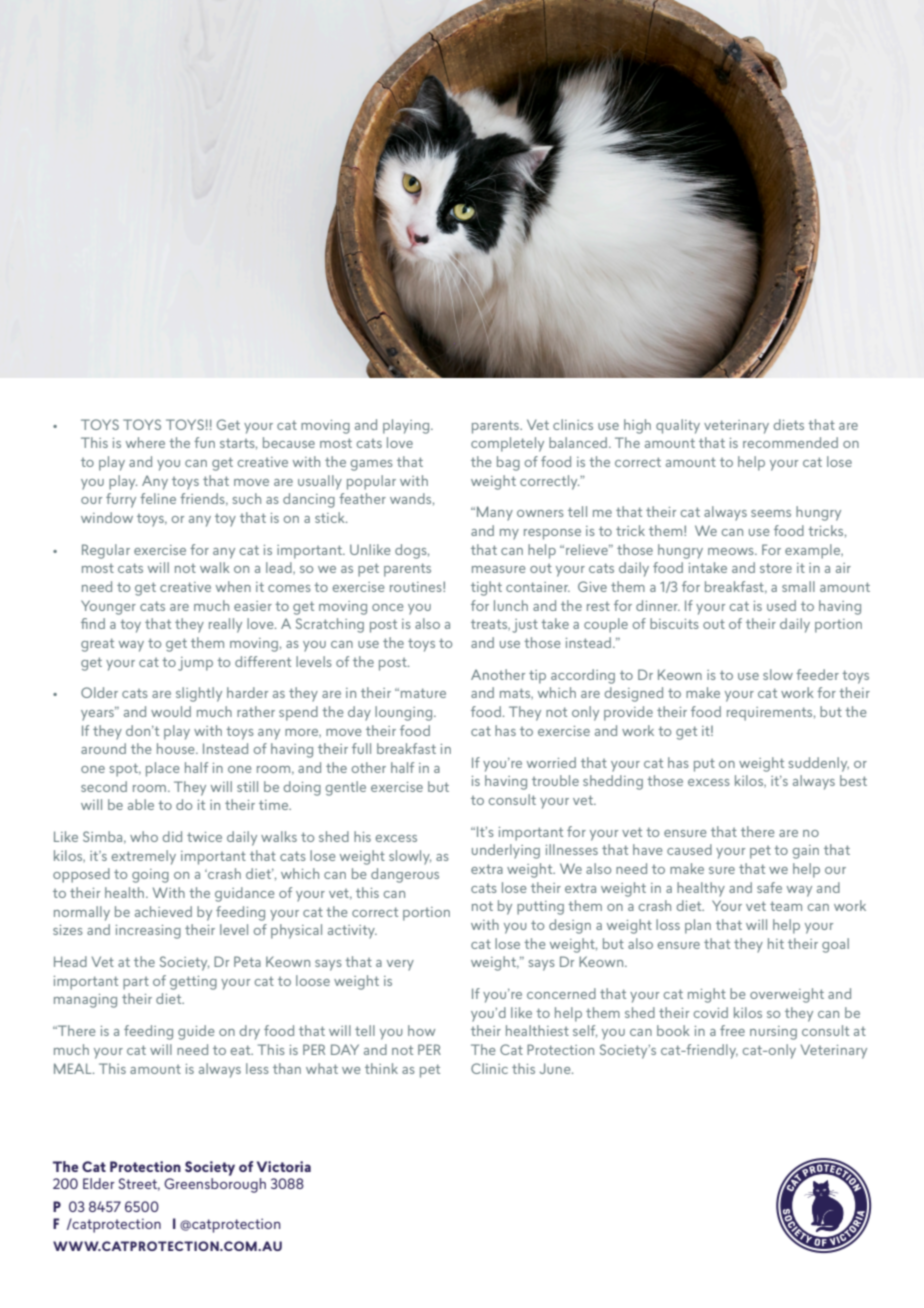 The image size is (924, 1308). Describe the element at coordinates (819, 764) in the page. I see `suddenly` at that location.
